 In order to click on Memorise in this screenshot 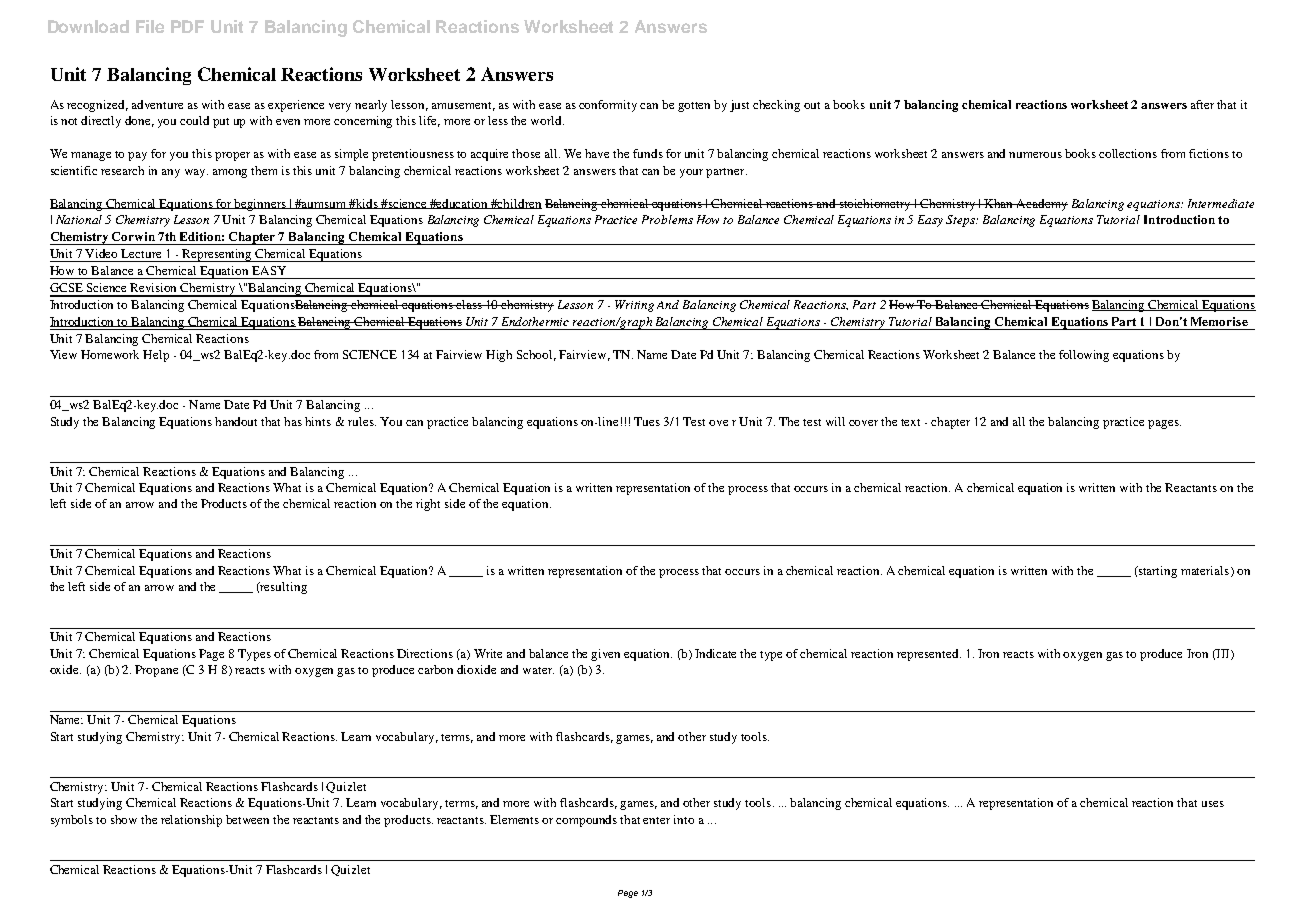, I will do `click(1219, 321)`.
